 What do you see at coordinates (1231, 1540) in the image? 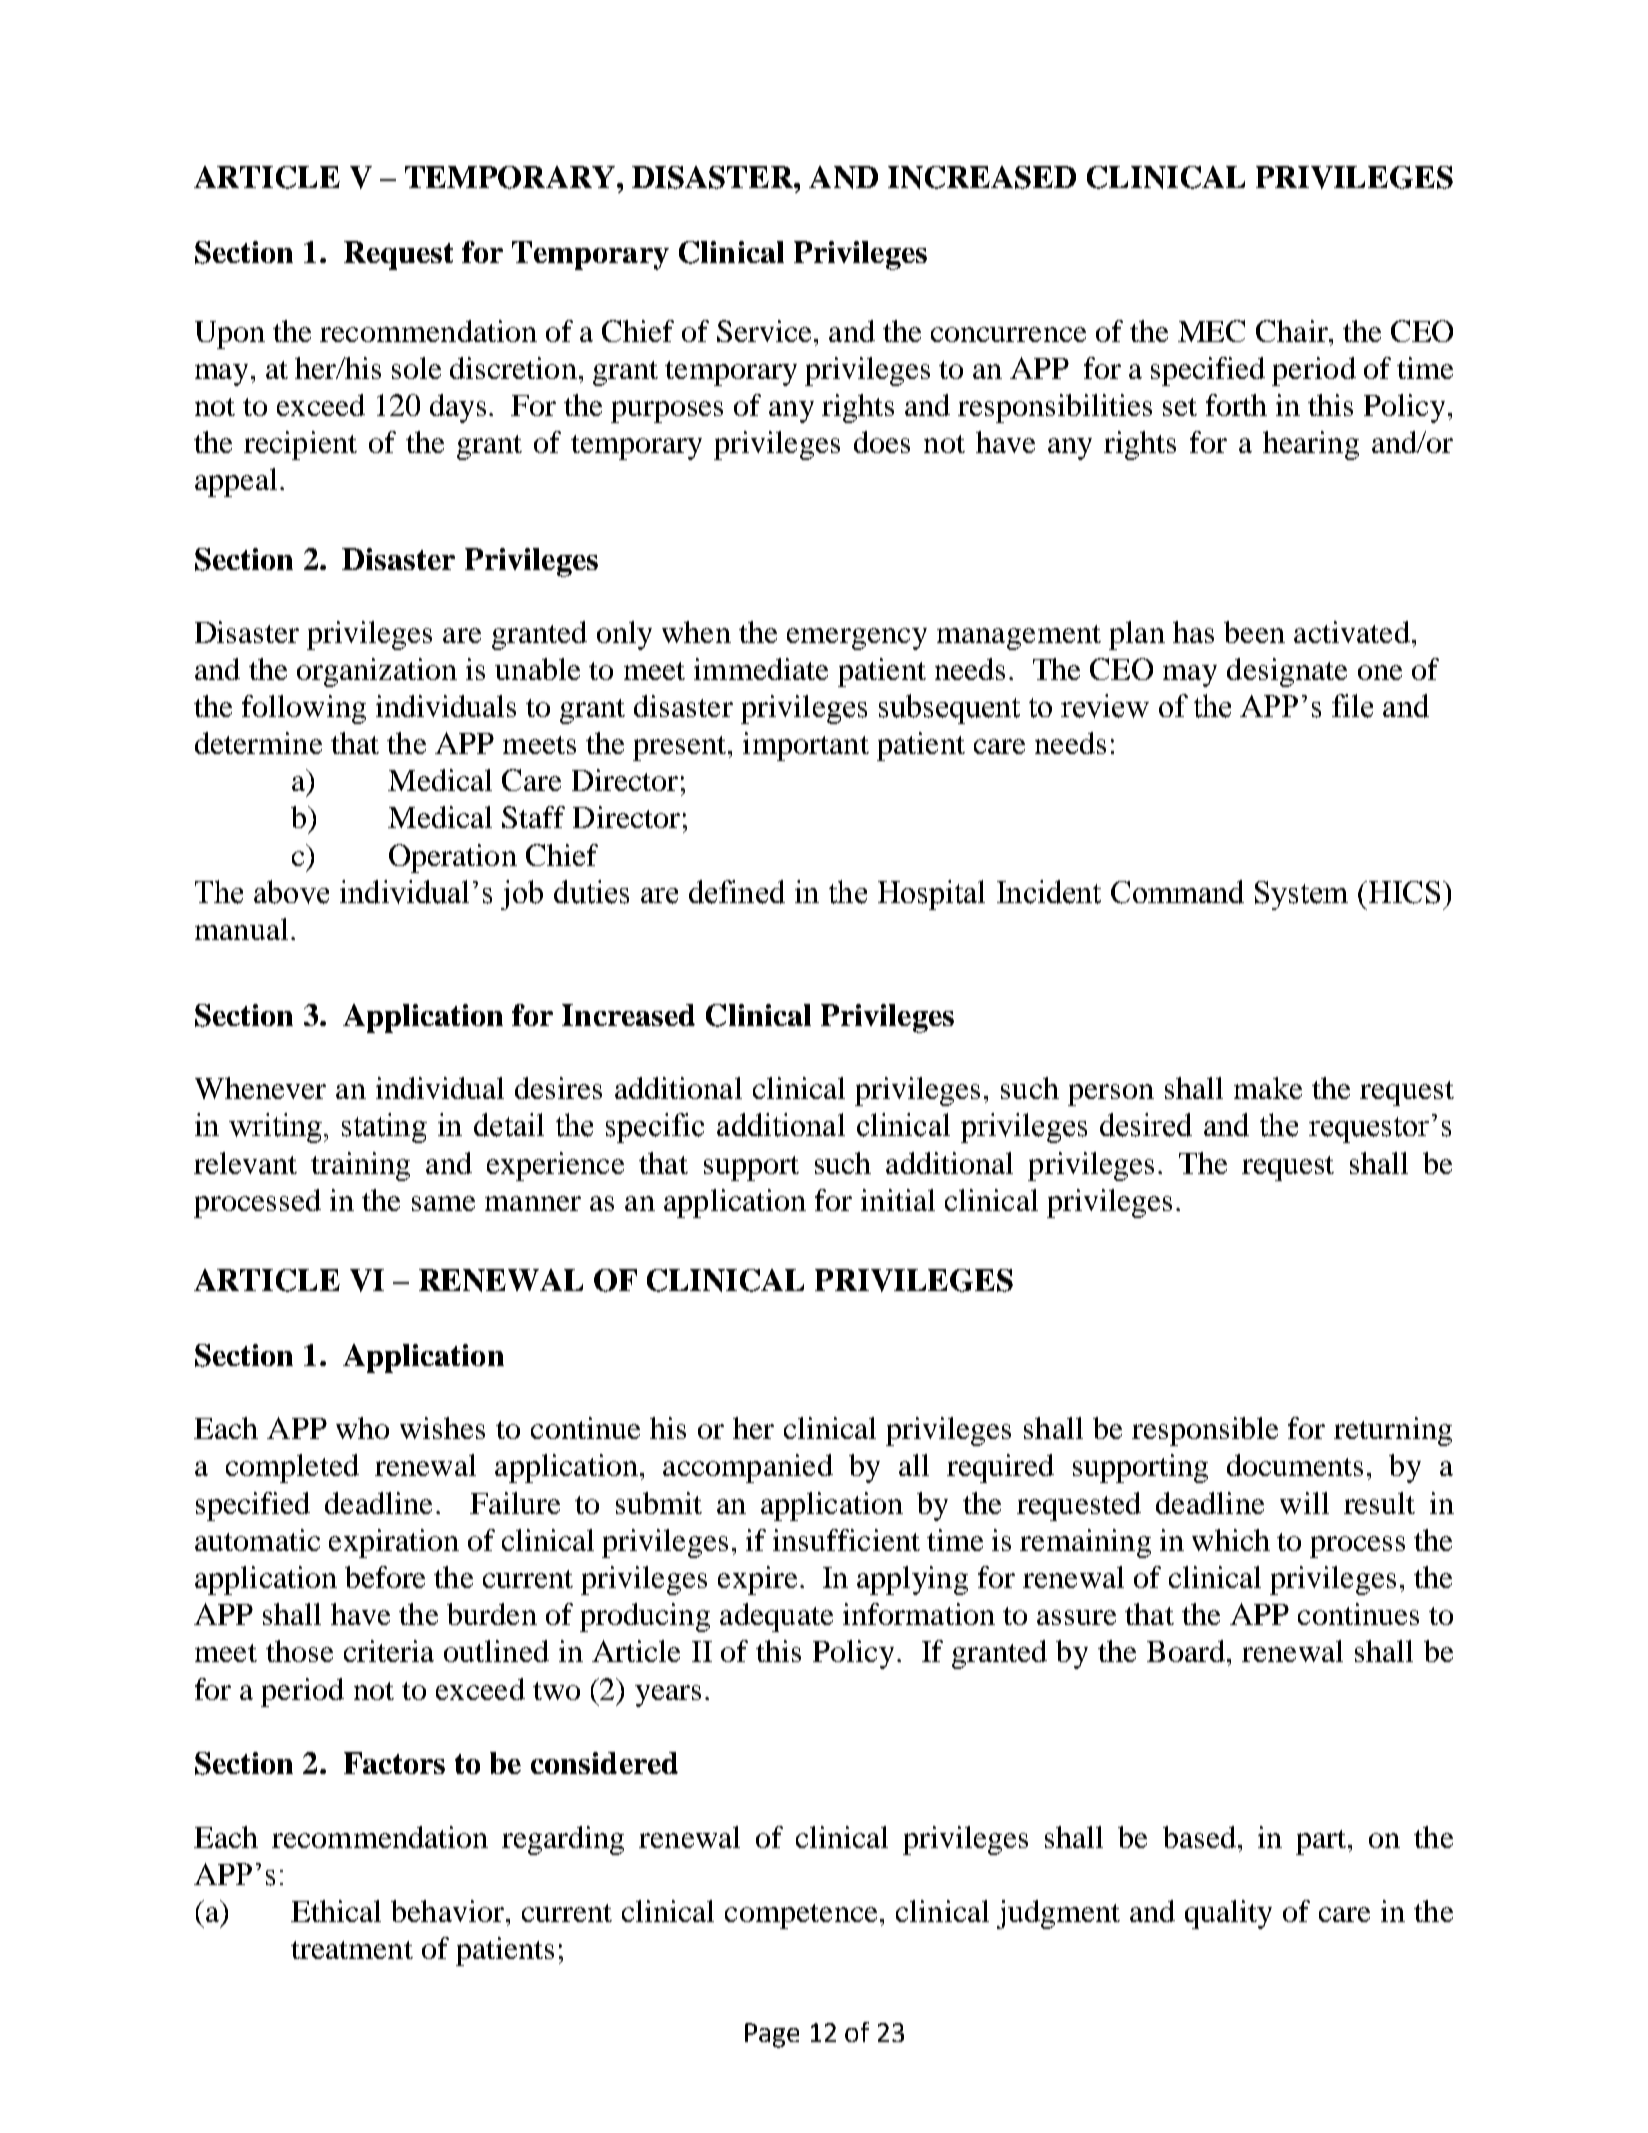
I see `which` at bounding box center [1231, 1540].
